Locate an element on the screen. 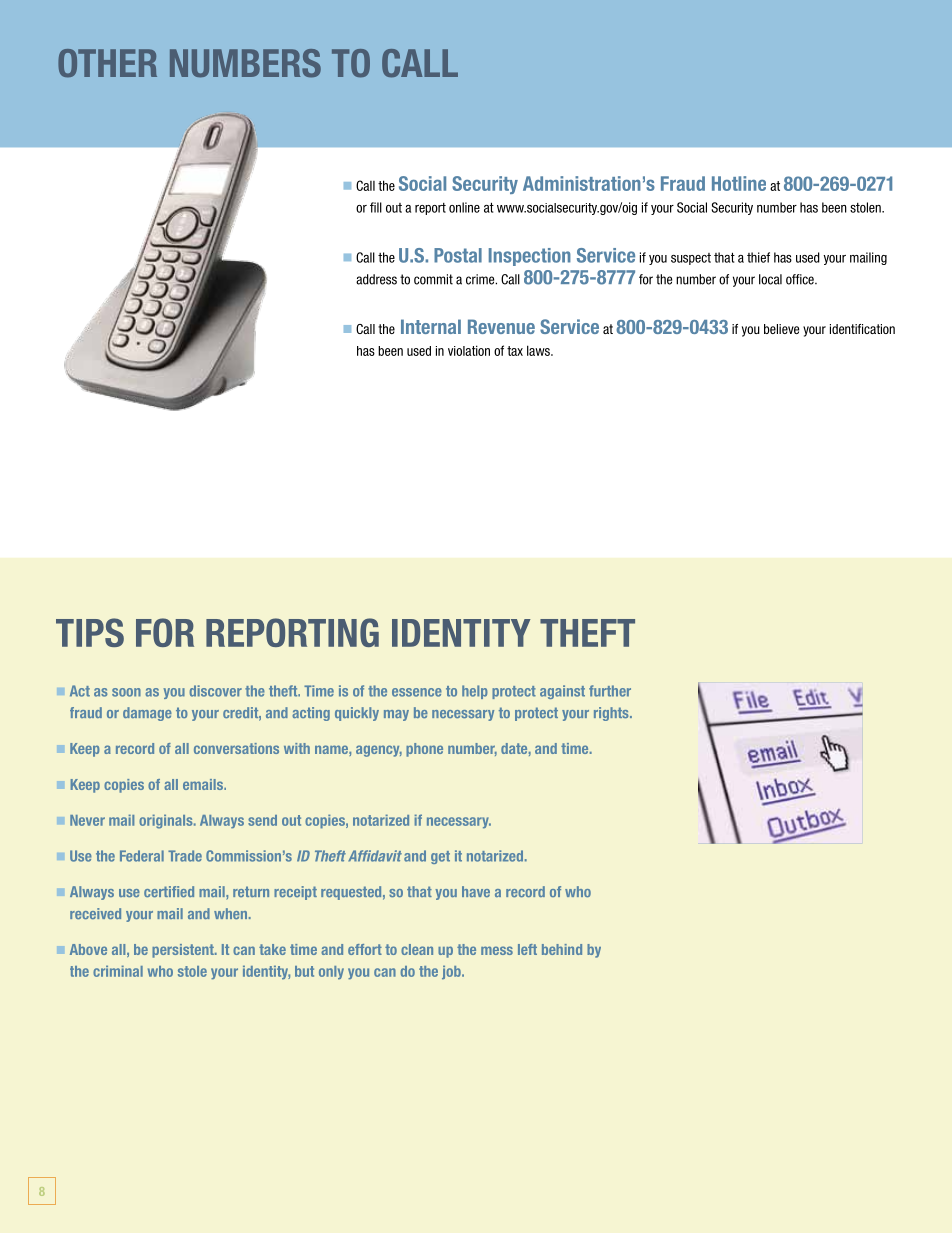  damage is located at coordinates (147, 714).
